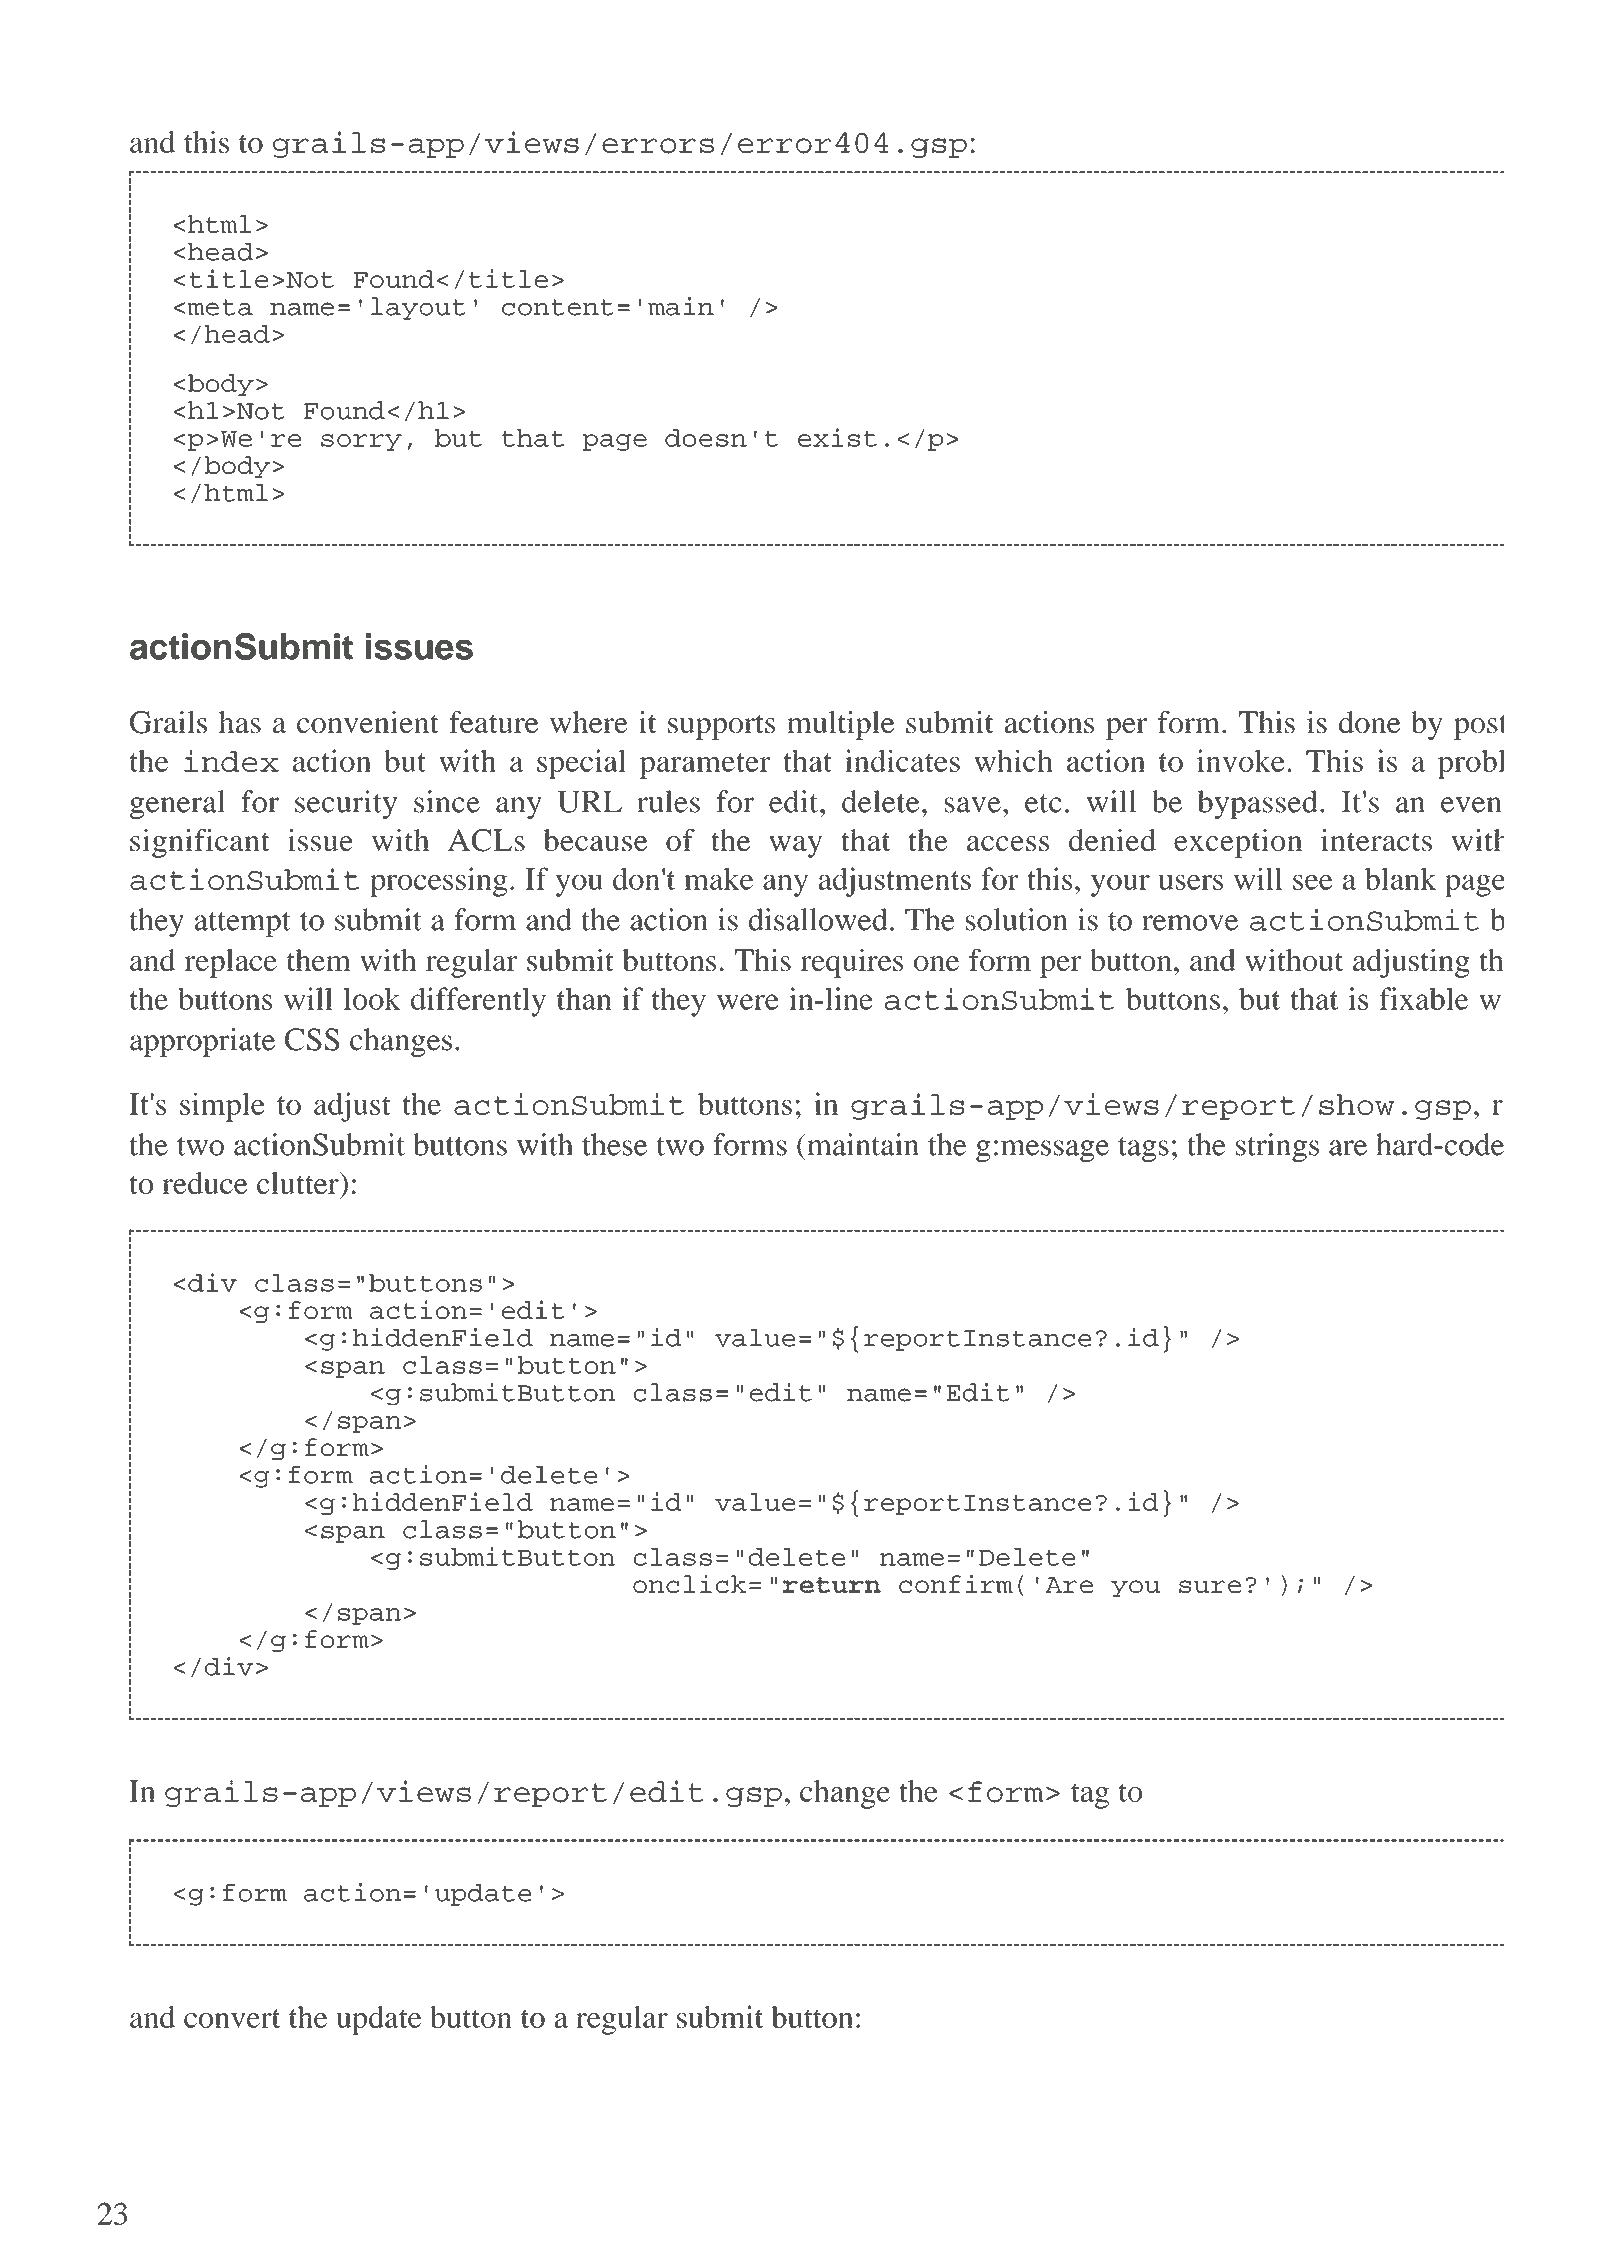 This screenshot has width=1600, height=2262. Describe the element at coordinates (615, 1144) in the screenshot. I see `these` at that location.
